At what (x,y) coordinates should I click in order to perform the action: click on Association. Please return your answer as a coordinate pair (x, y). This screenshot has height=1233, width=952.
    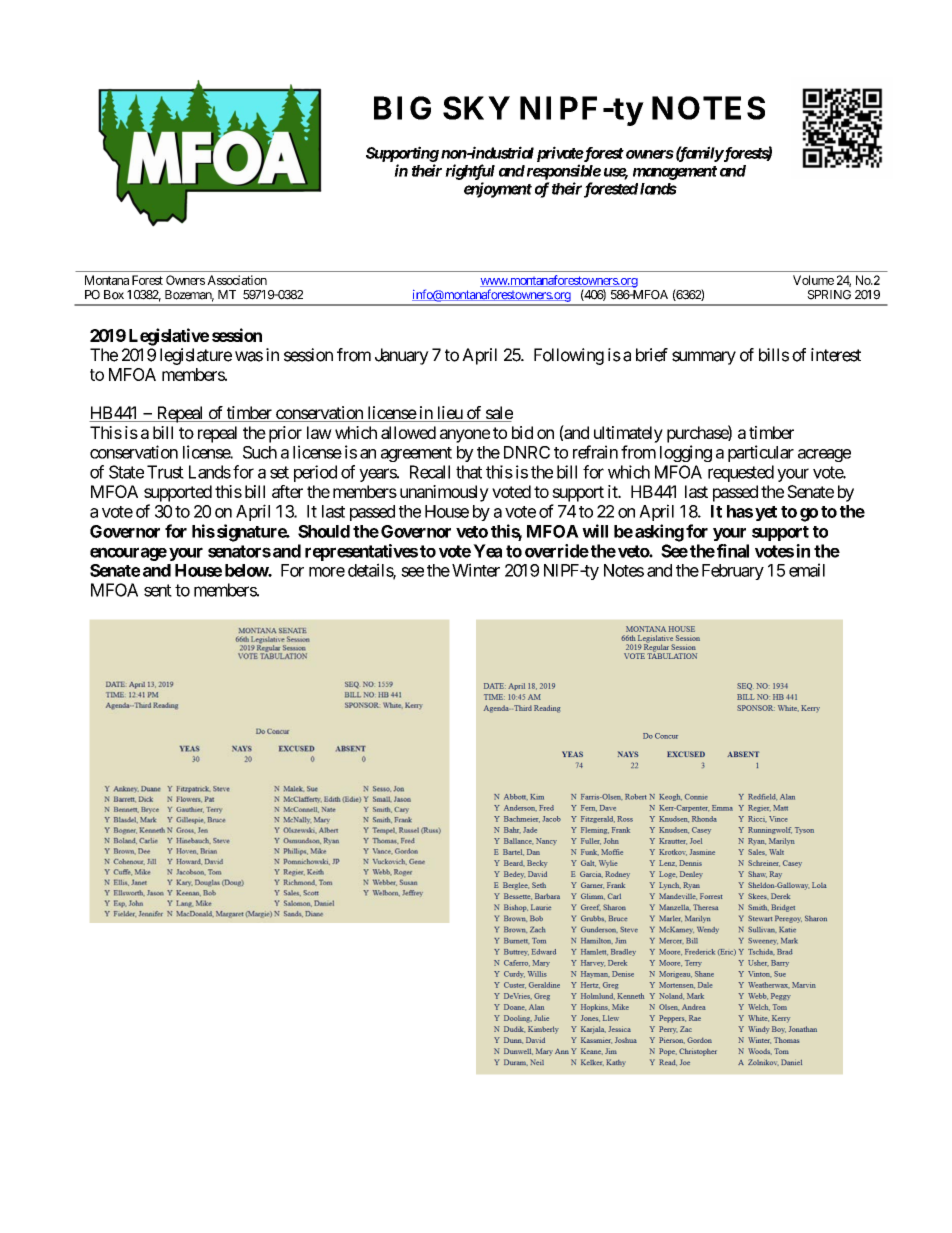
    Looking at the image, I should click on (237, 280).
